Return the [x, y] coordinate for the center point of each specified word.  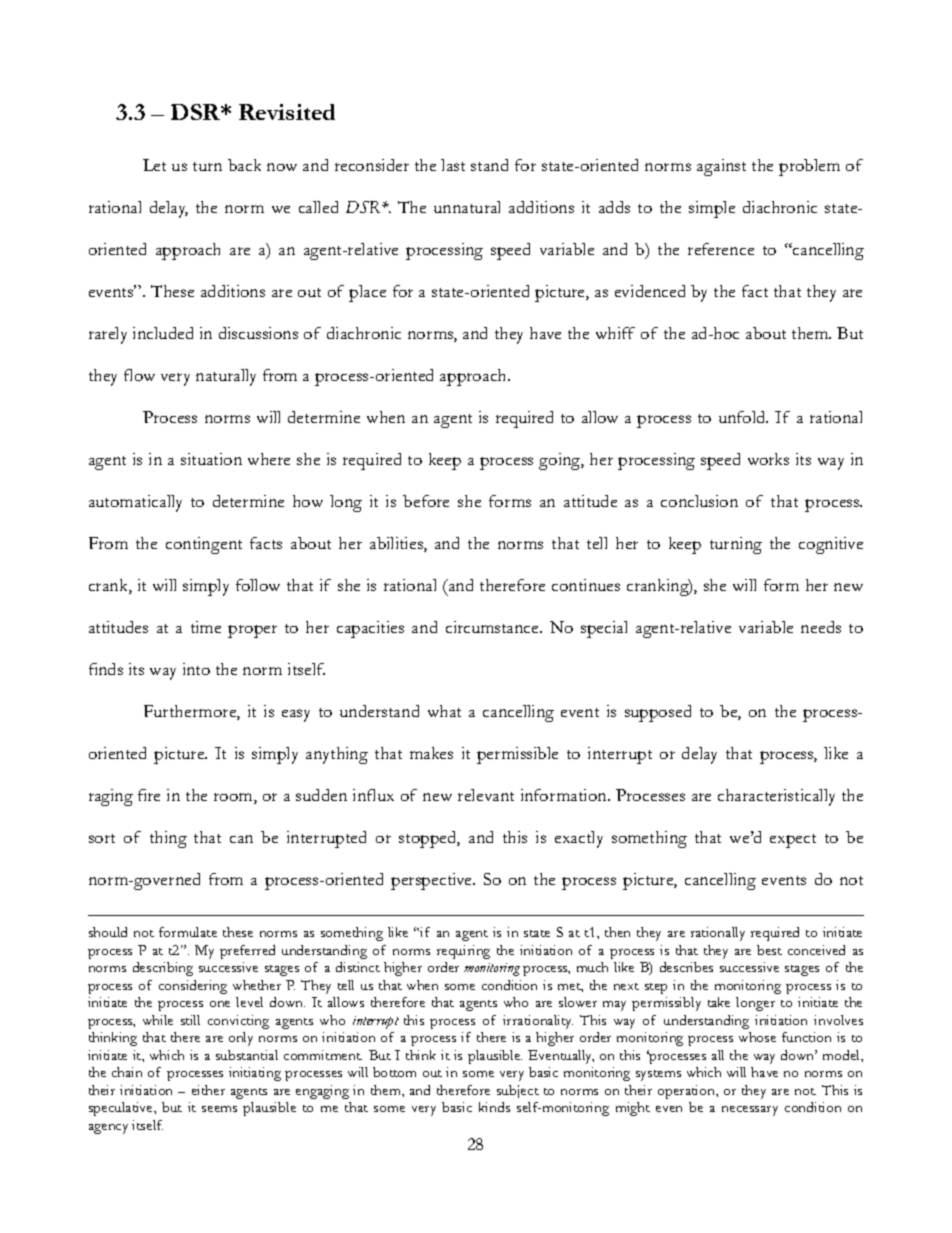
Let [154, 165]
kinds [494, 1107]
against [721, 167]
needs [821, 627]
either [208, 1090]
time [206, 627]
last [453, 165]
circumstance [494, 627]
